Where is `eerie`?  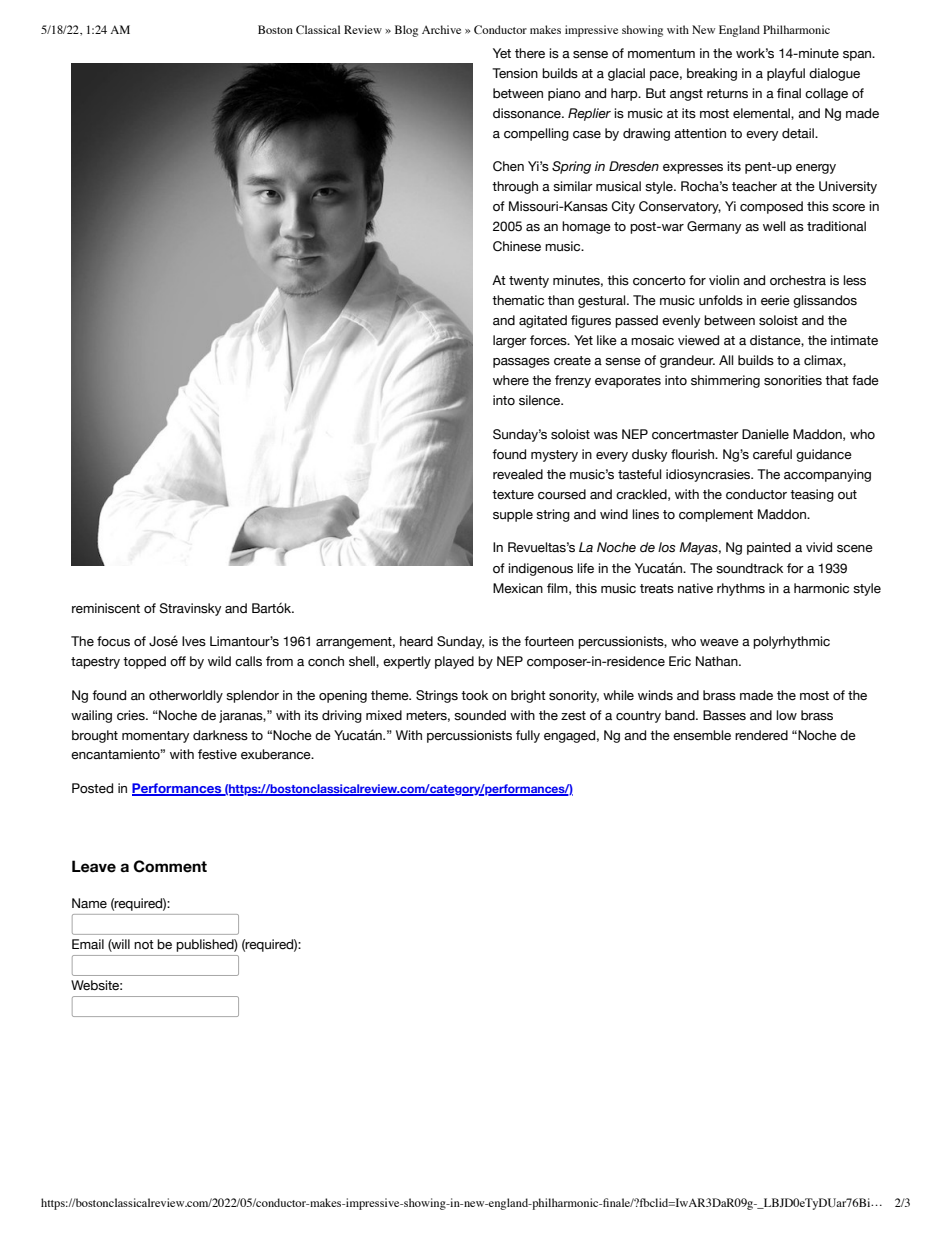 eerie is located at coordinates (775, 300).
